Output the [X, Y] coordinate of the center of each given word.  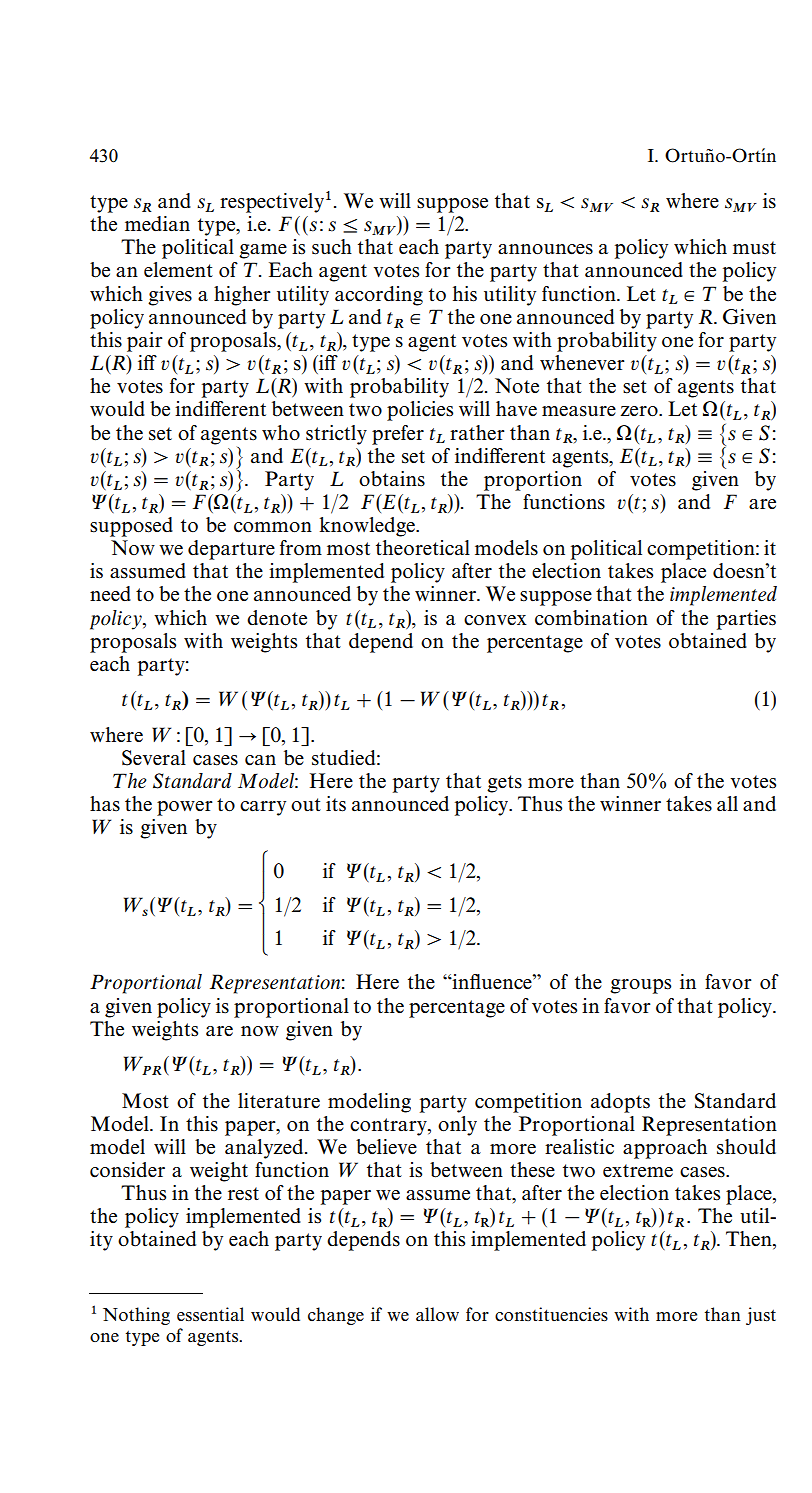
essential [210, 1314]
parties [746, 620]
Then [750, 1240]
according [379, 296]
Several [154, 758]
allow [437, 1314]
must [754, 248]
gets [504, 784]
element [178, 269]
